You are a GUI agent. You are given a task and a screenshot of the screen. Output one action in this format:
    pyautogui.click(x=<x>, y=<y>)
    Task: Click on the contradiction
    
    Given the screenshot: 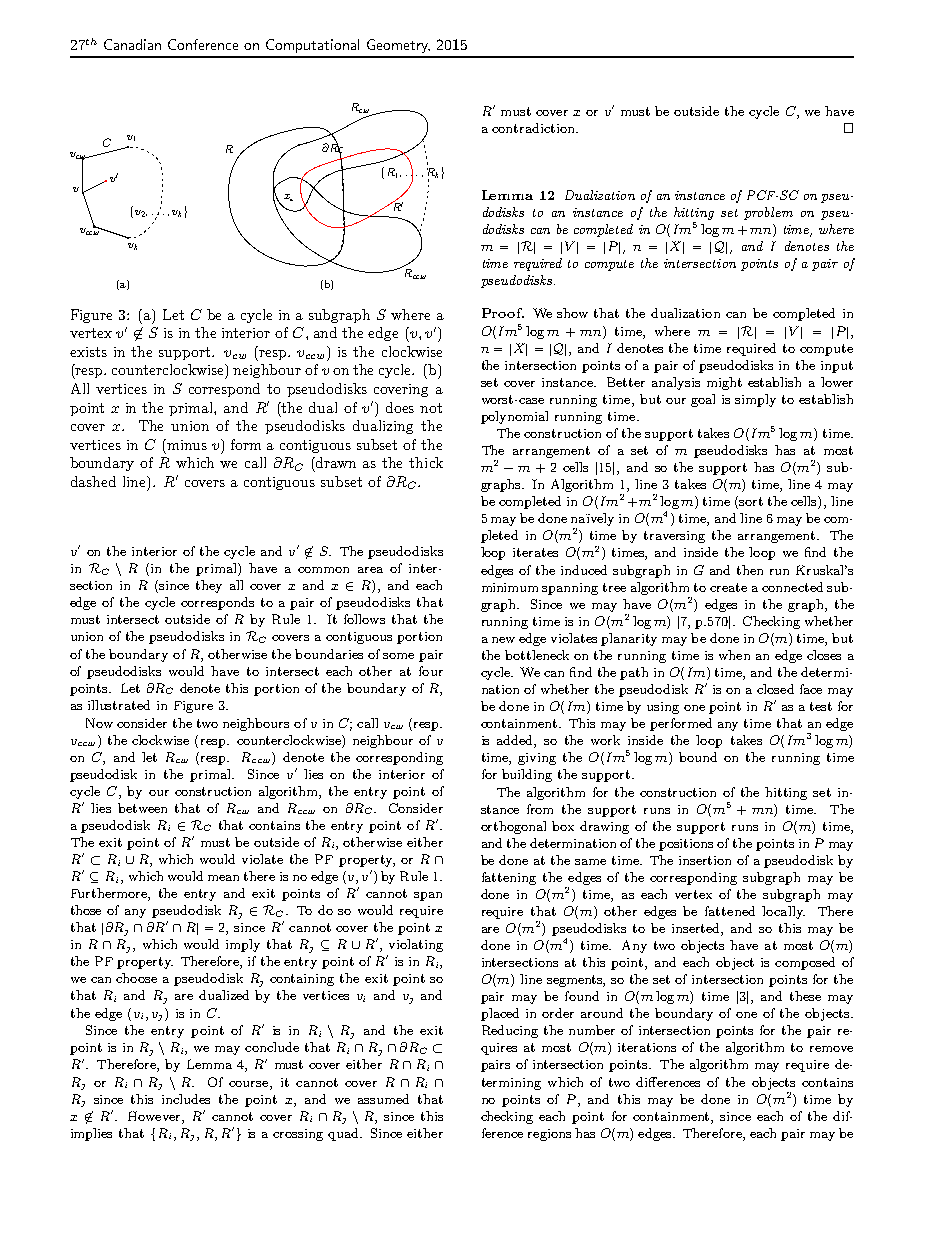 What is the action you would take?
    pyautogui.click(x=534, y=128)
